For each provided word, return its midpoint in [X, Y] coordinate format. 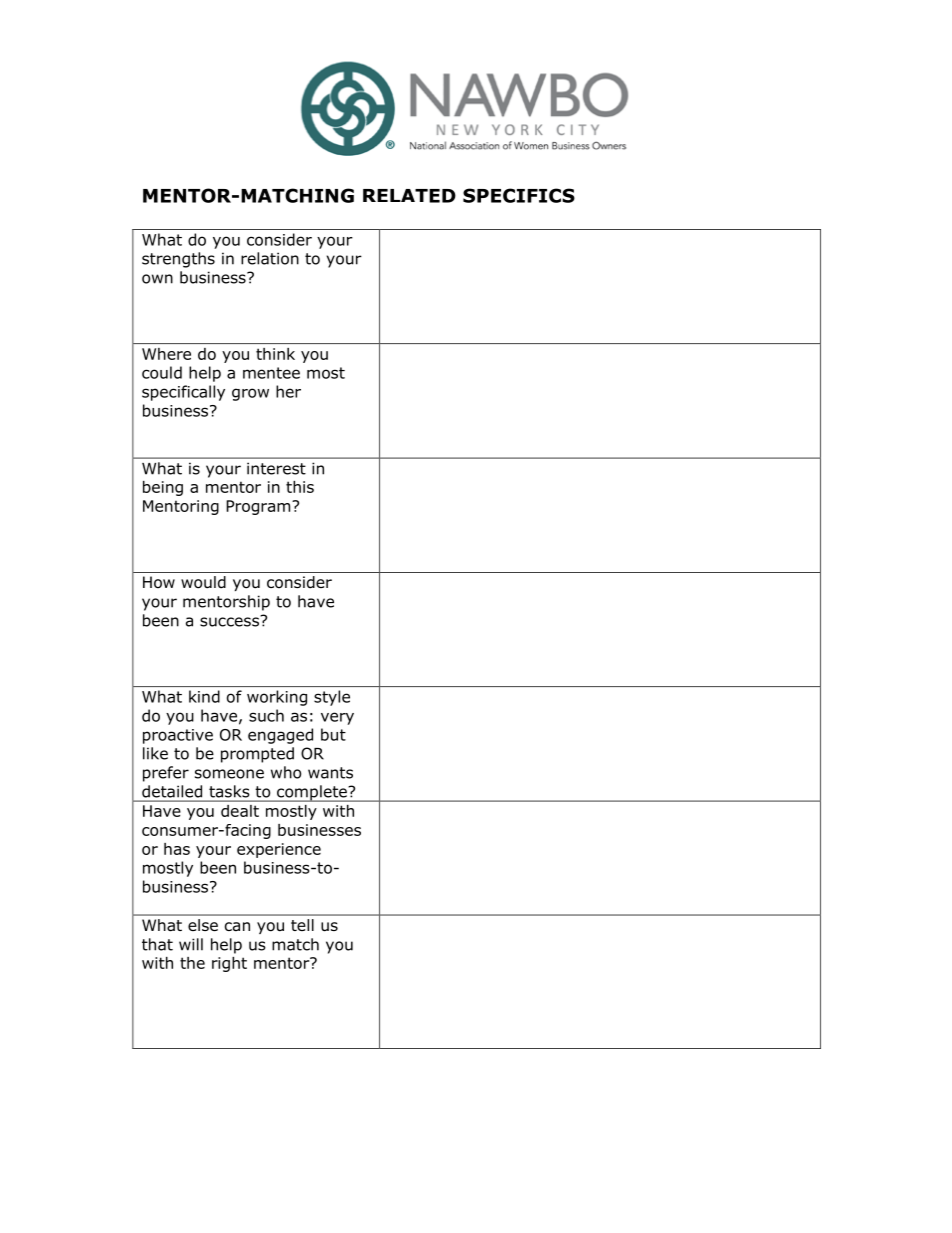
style [332, 698]
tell [302, 925]
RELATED [409, 196]
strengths [178, 260]
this [300, 487]
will [191, 944]
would [203, 582]
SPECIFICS [519, 195]
